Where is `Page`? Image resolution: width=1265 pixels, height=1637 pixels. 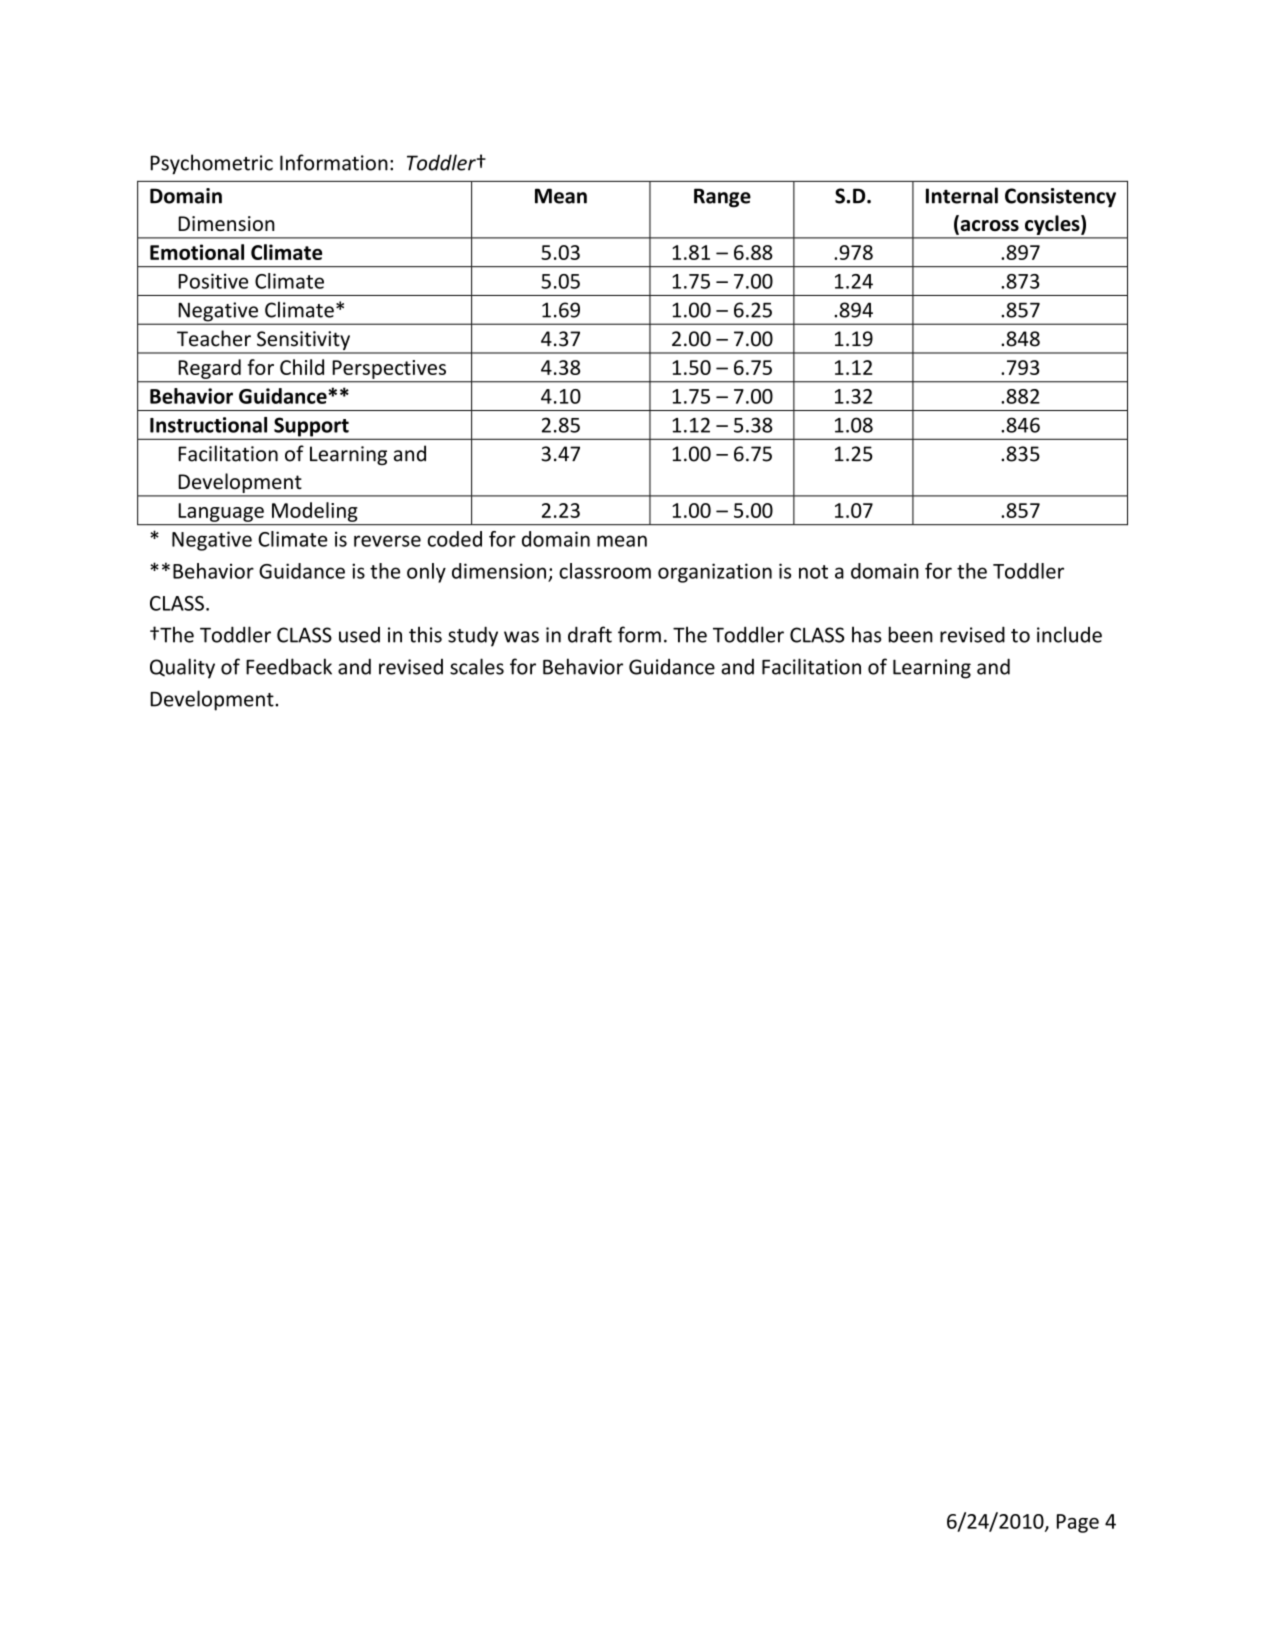
Page is located at coordinates (1078, 1523).
